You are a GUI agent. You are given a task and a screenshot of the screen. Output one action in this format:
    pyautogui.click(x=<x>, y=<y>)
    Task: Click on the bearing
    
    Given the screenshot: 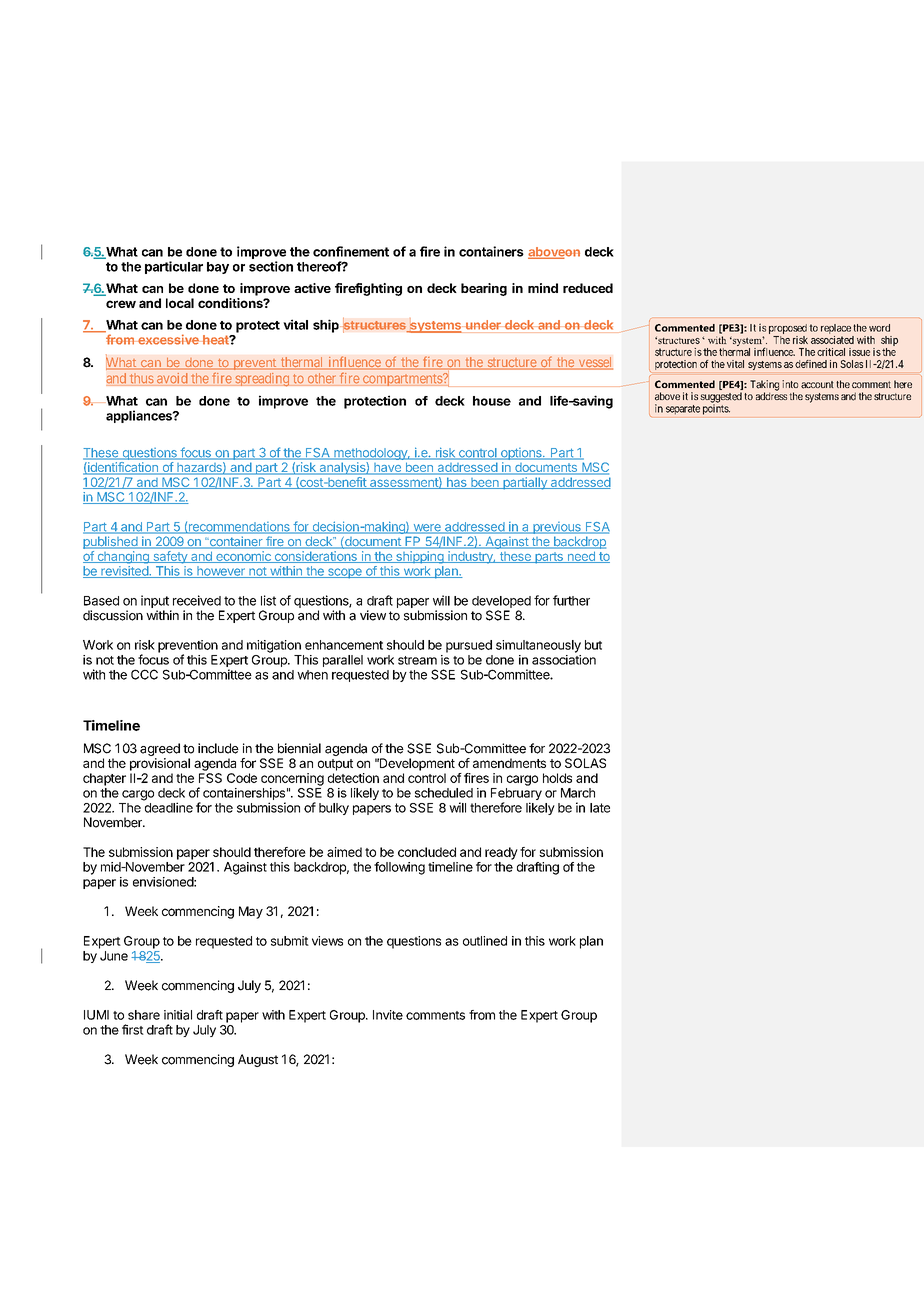 What is the action you would take?
    pyautogui.click(x=484, y=289)
